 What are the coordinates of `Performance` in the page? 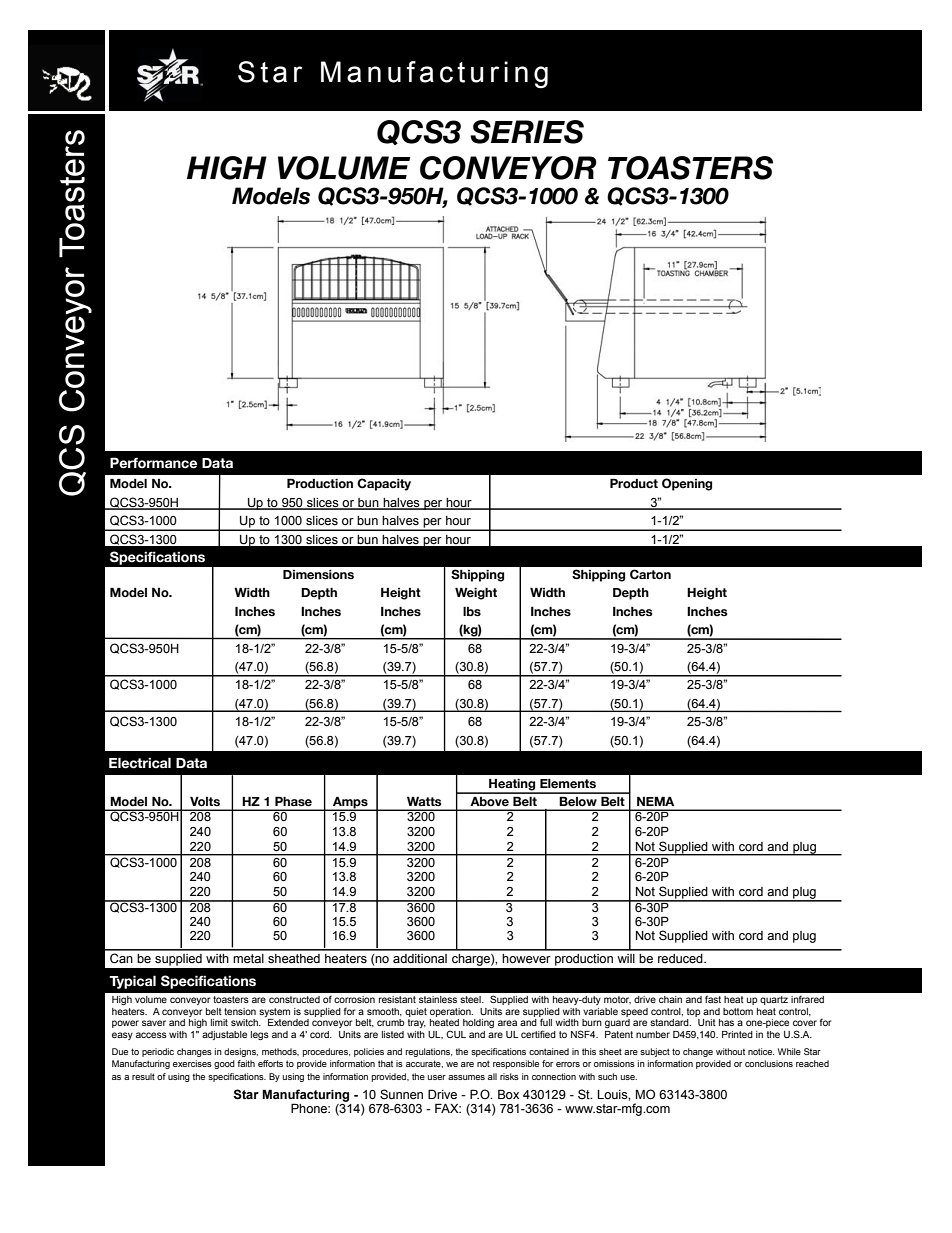 It's located at (153, 463).
